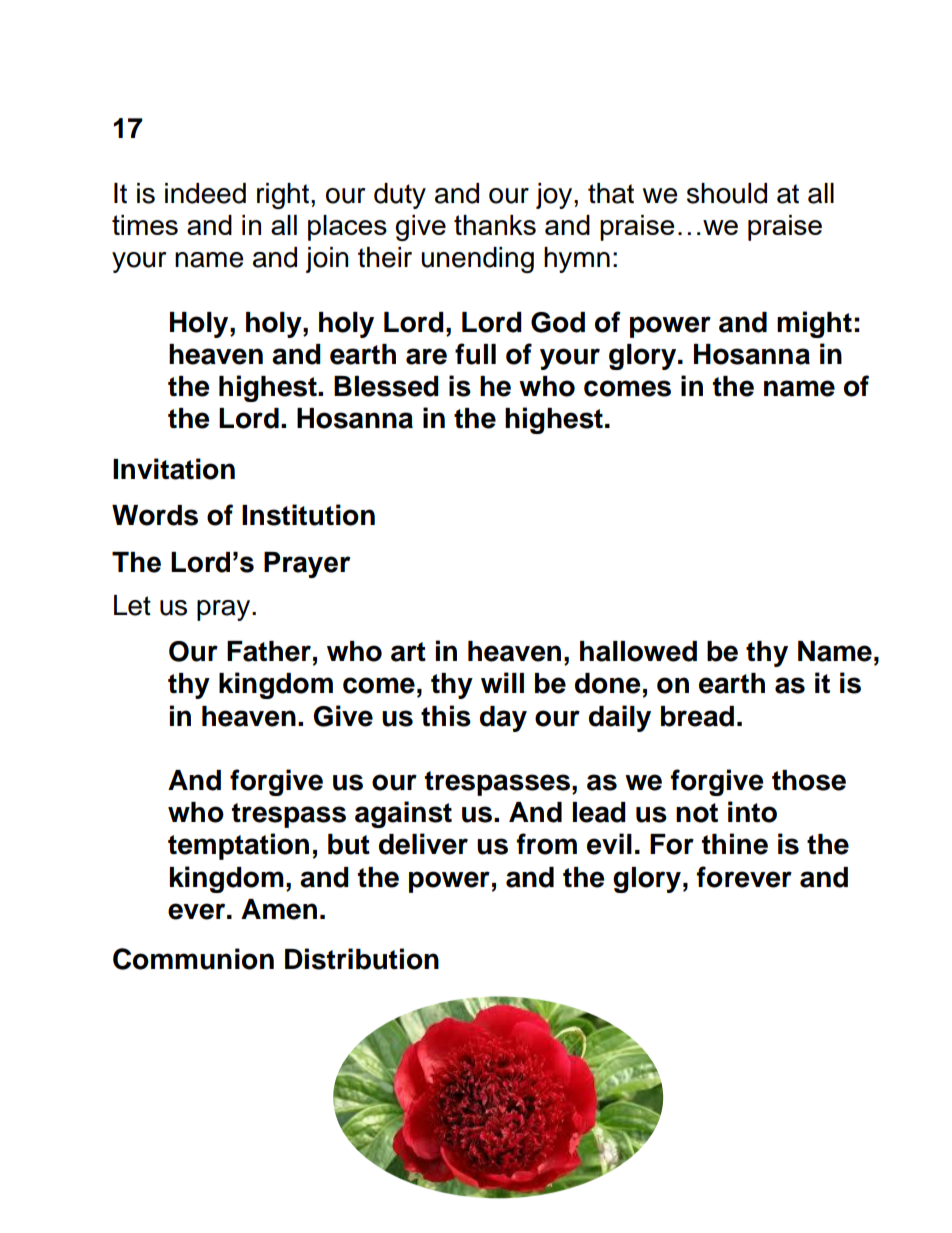  Describe the element at coordinates (638, 651) in the image. I see `hallowed` at that location.
